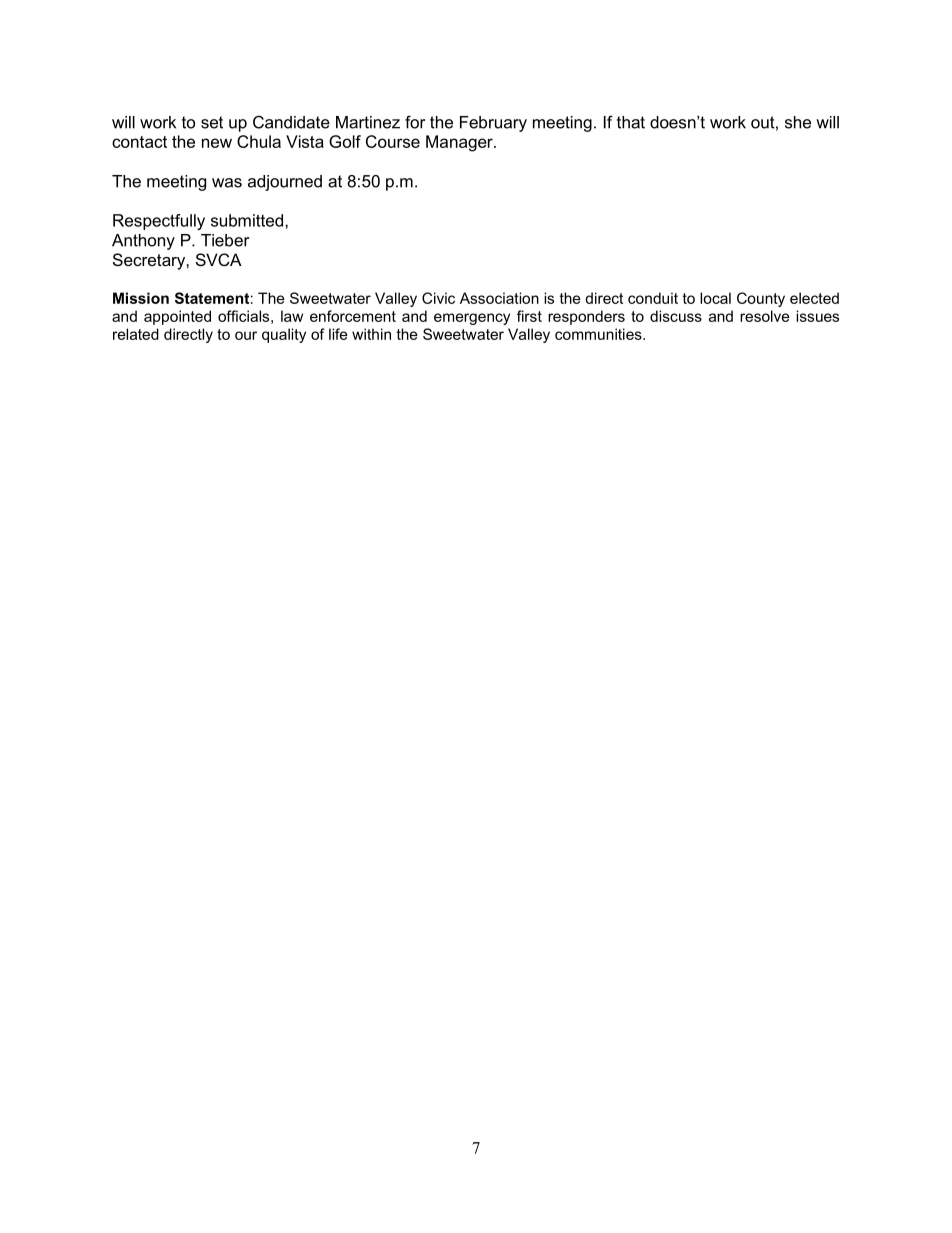 This screenshot has height=1233, width=952. I want to click on Association, so click(499, 298).
